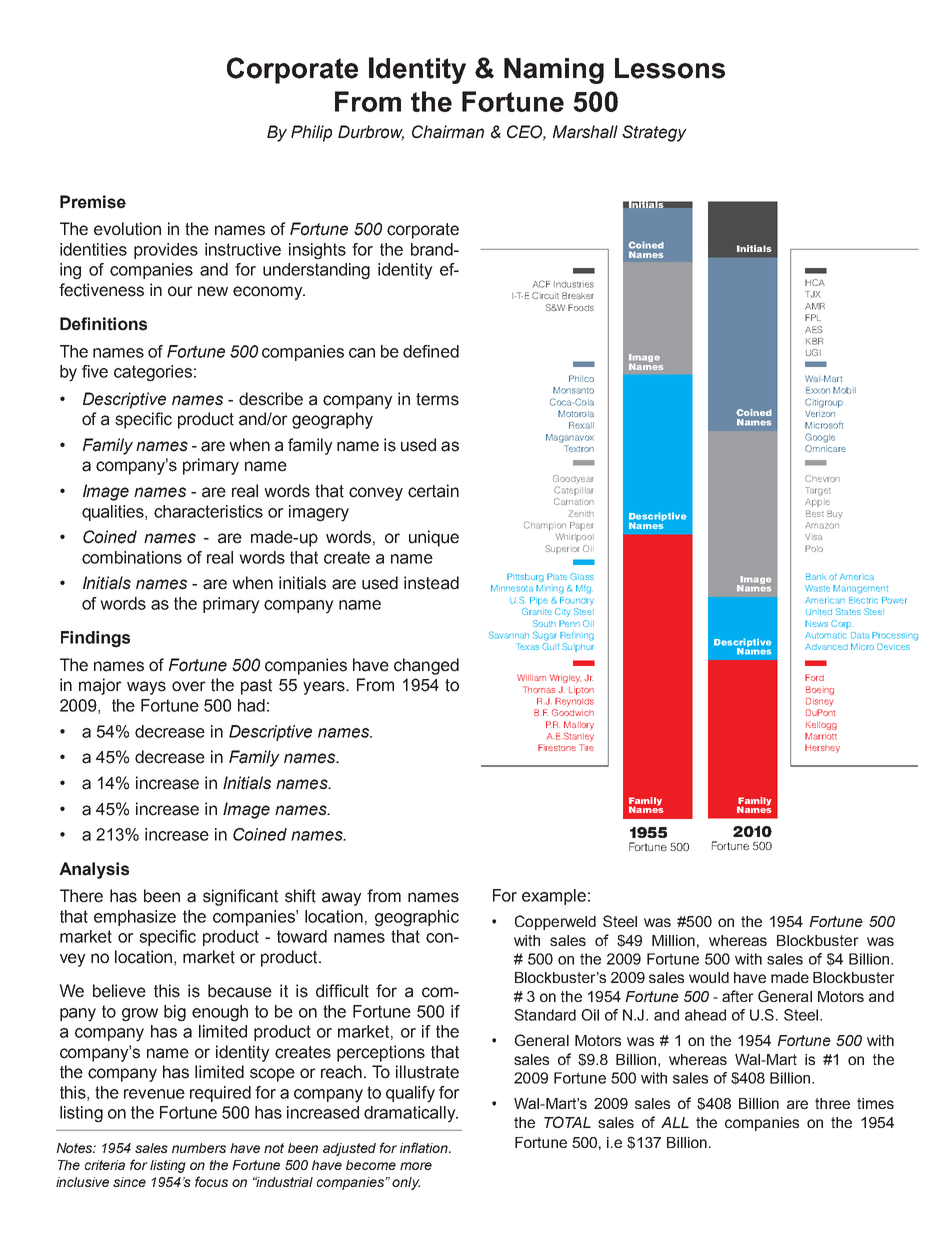 The height and width of the screenshot is (1233, 952). Describe the element at coordinates (448, 132) in the screenshot. I see `Chairman` at that location.
